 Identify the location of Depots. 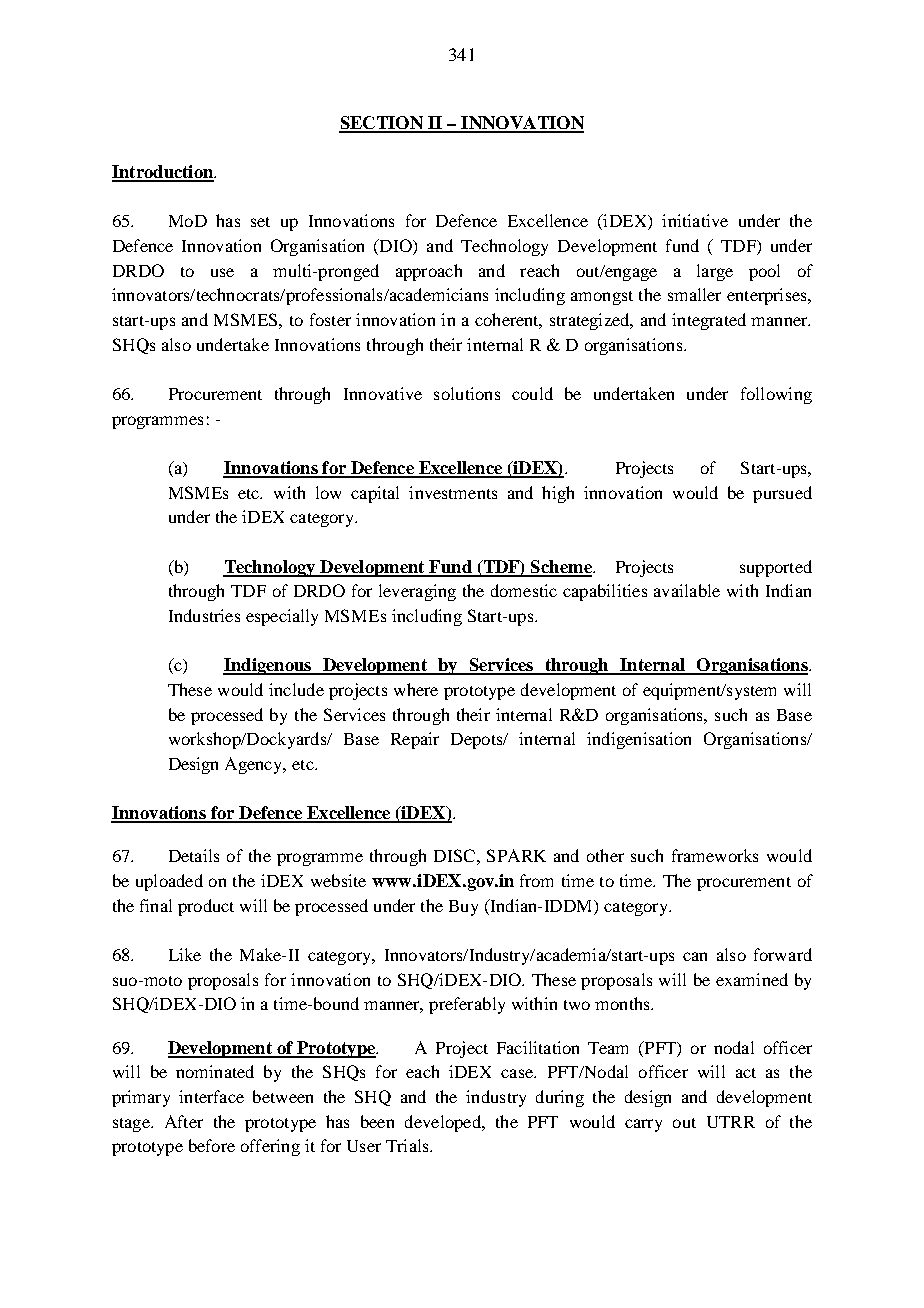
(478, 741).
